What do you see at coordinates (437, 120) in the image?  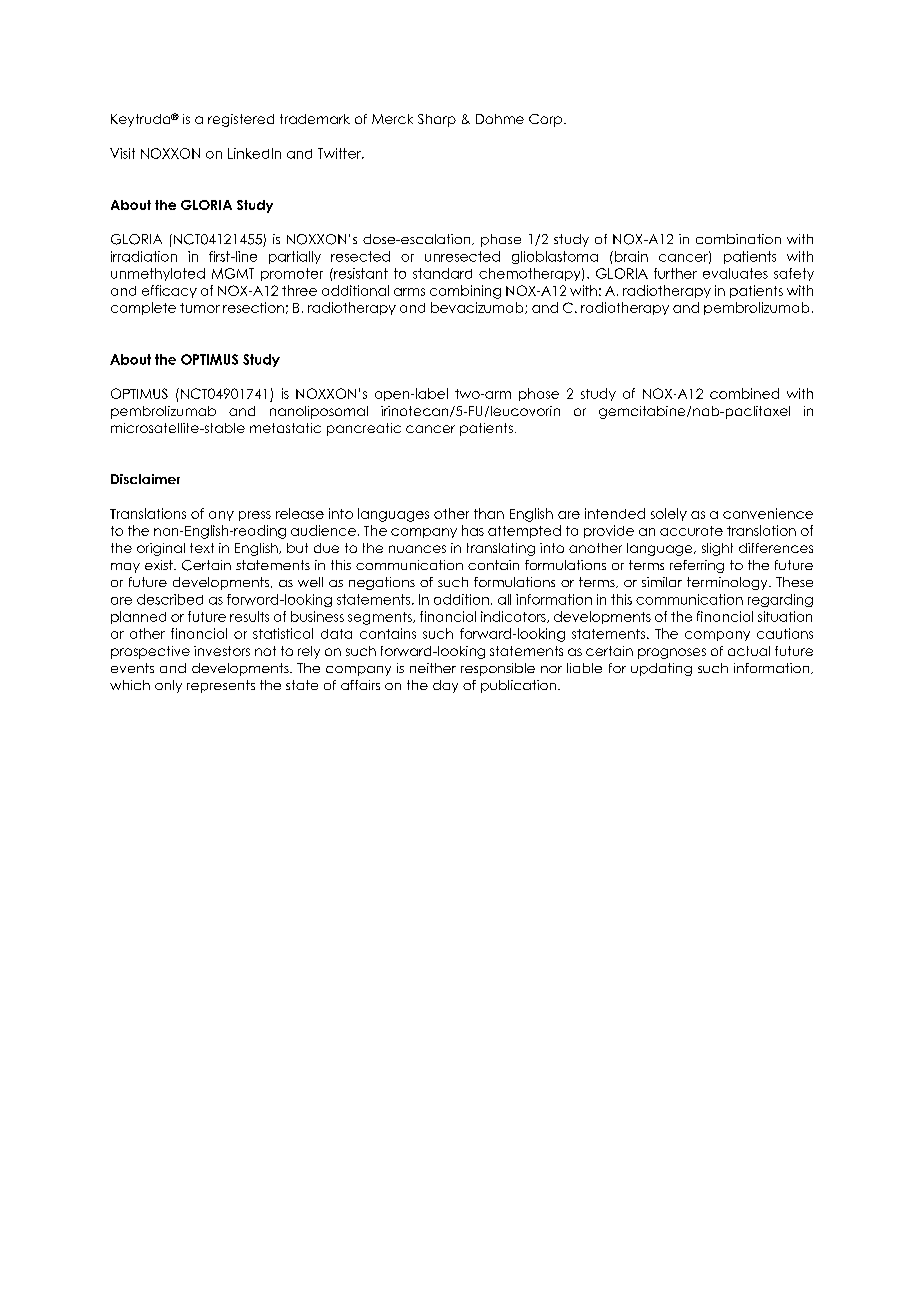 I see `Sharp` at bounding box center [437, 120].
